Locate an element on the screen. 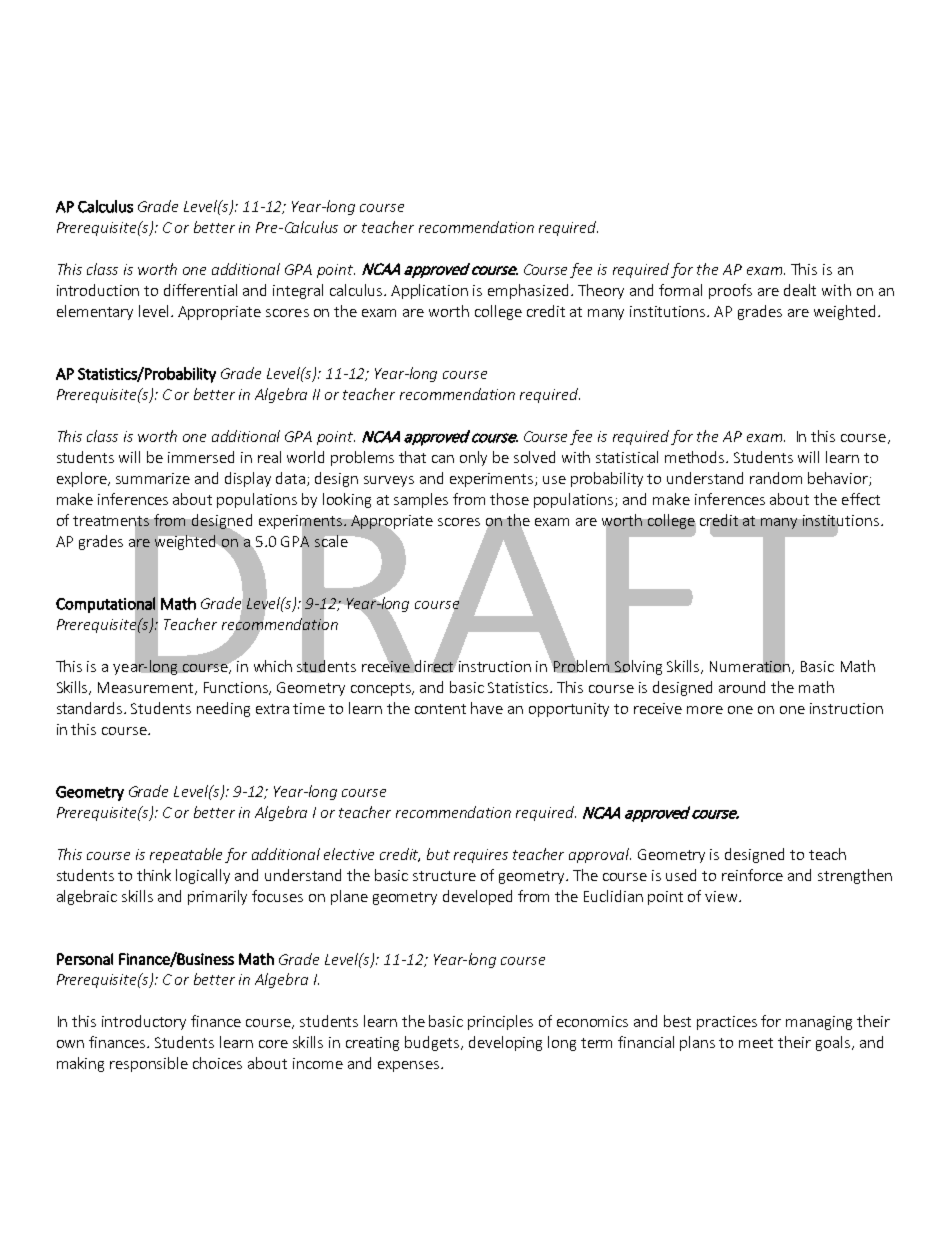 This screenshot has height=1233, width=952. proofs is located at coordinates (730, 291).
